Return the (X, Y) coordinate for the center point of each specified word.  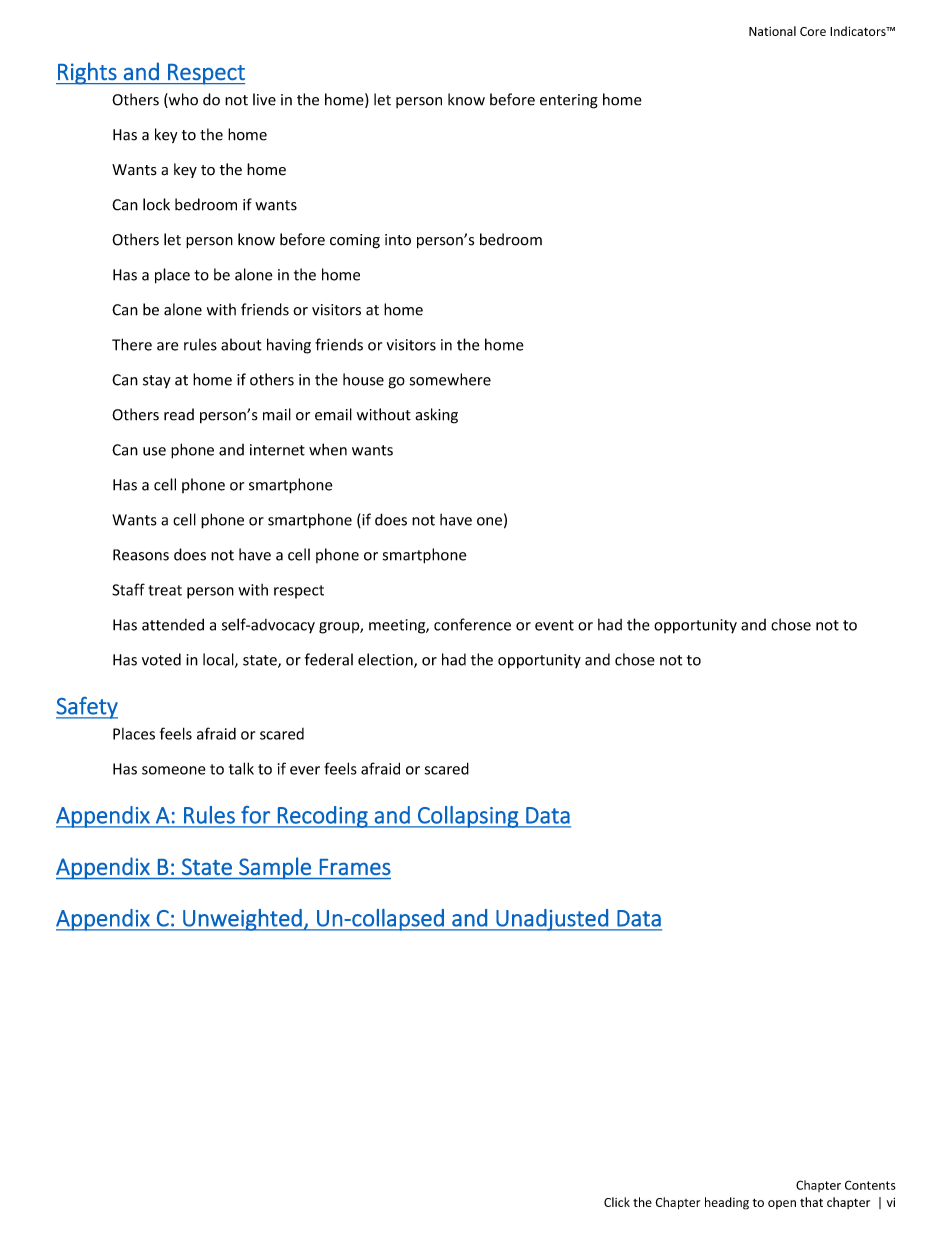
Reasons (141, 555)
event (554, 625)
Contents (870, 1185)
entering (569, 101)
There (132, 344)
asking (436, 416)
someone (174, 770)
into (398, 240)
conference (472, 624)
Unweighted (242, 920)
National (772, 31)
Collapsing (468, 817)
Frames (355, 867)
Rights (87, 73)
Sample (275, 868)
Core (813, 31)
